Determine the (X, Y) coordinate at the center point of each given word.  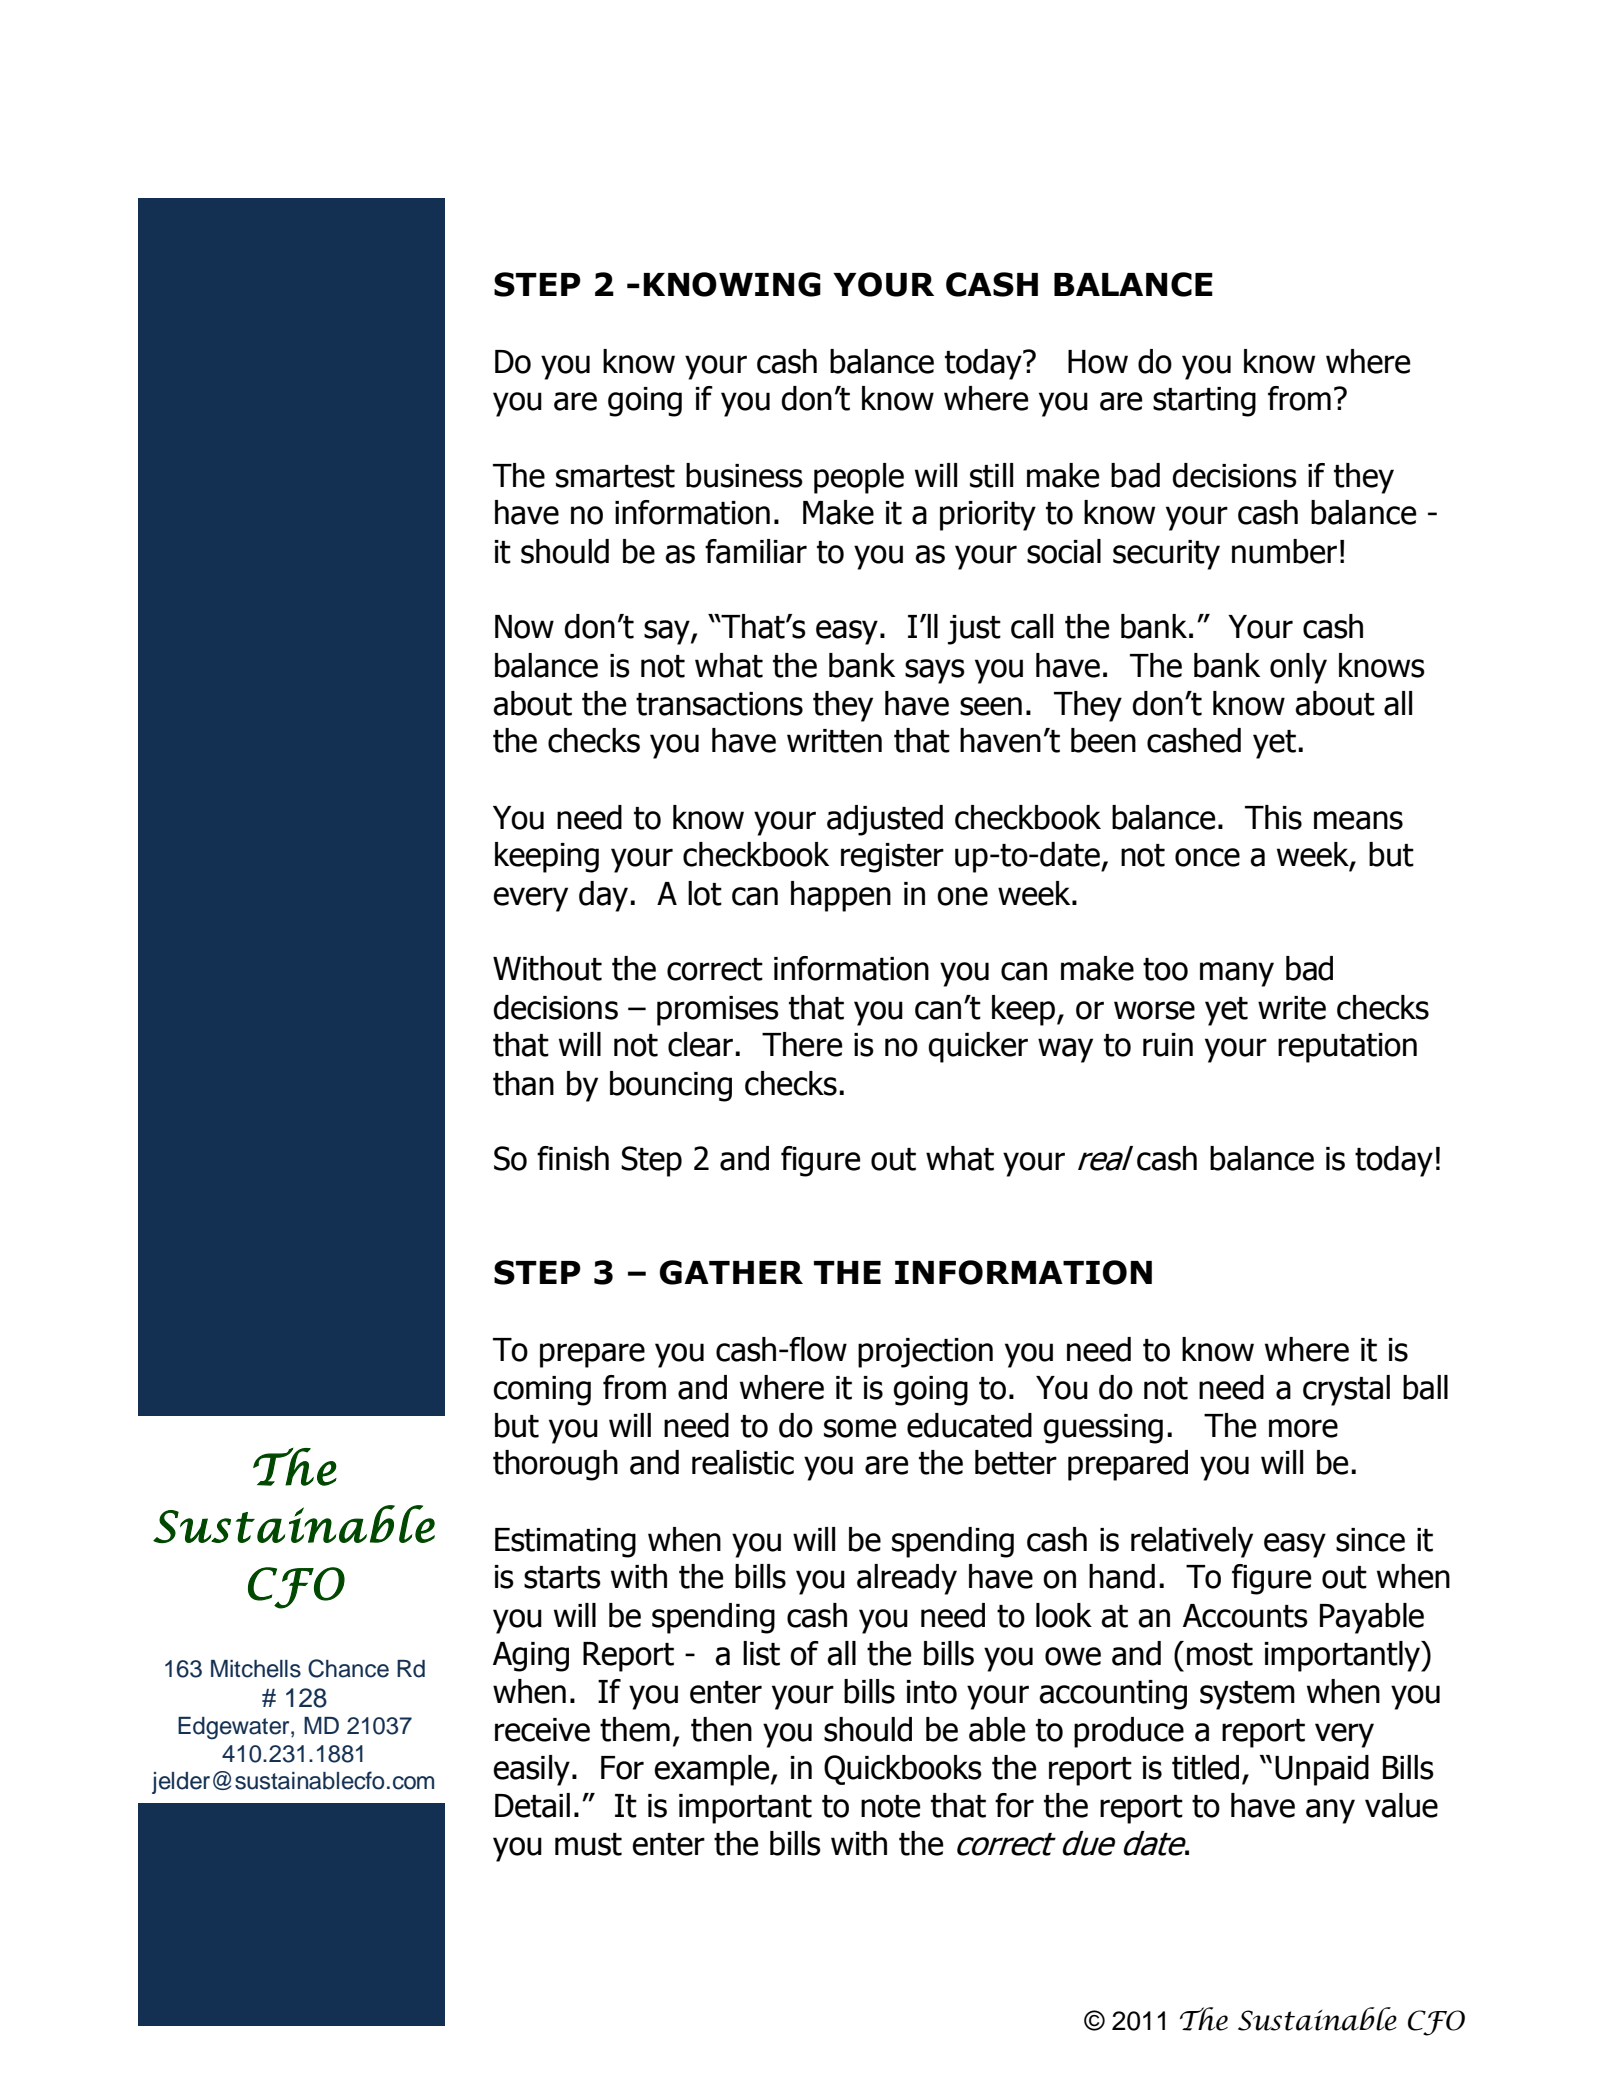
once (1207, 857)
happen (841, 896)
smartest (615, 476)
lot (705, 893)
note (890, 1806)
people (859, 478)
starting (1204, 402)
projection (925, 1353)
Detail (532, 1805)
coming (542, 1391)
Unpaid (1322, 1770)
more (1303, 1428)
